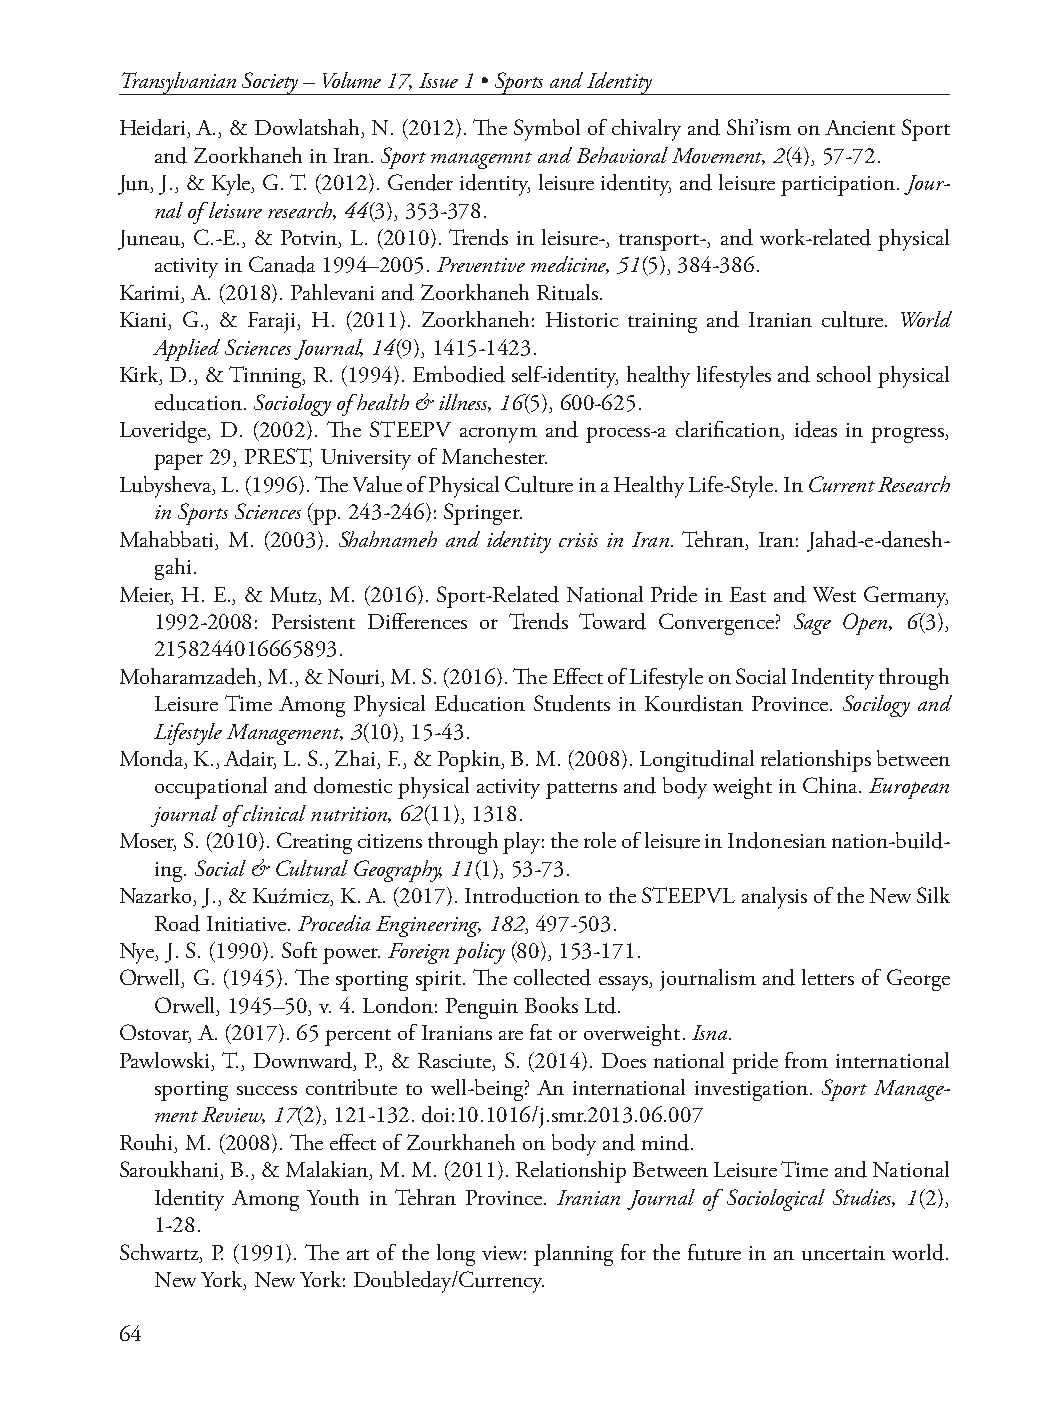 The width and height of the screenshot is (1039, 1424). What do you see at coordinates (812, 624) in the screenshot?
I see `Sage` at bounding box center [812, 624].
